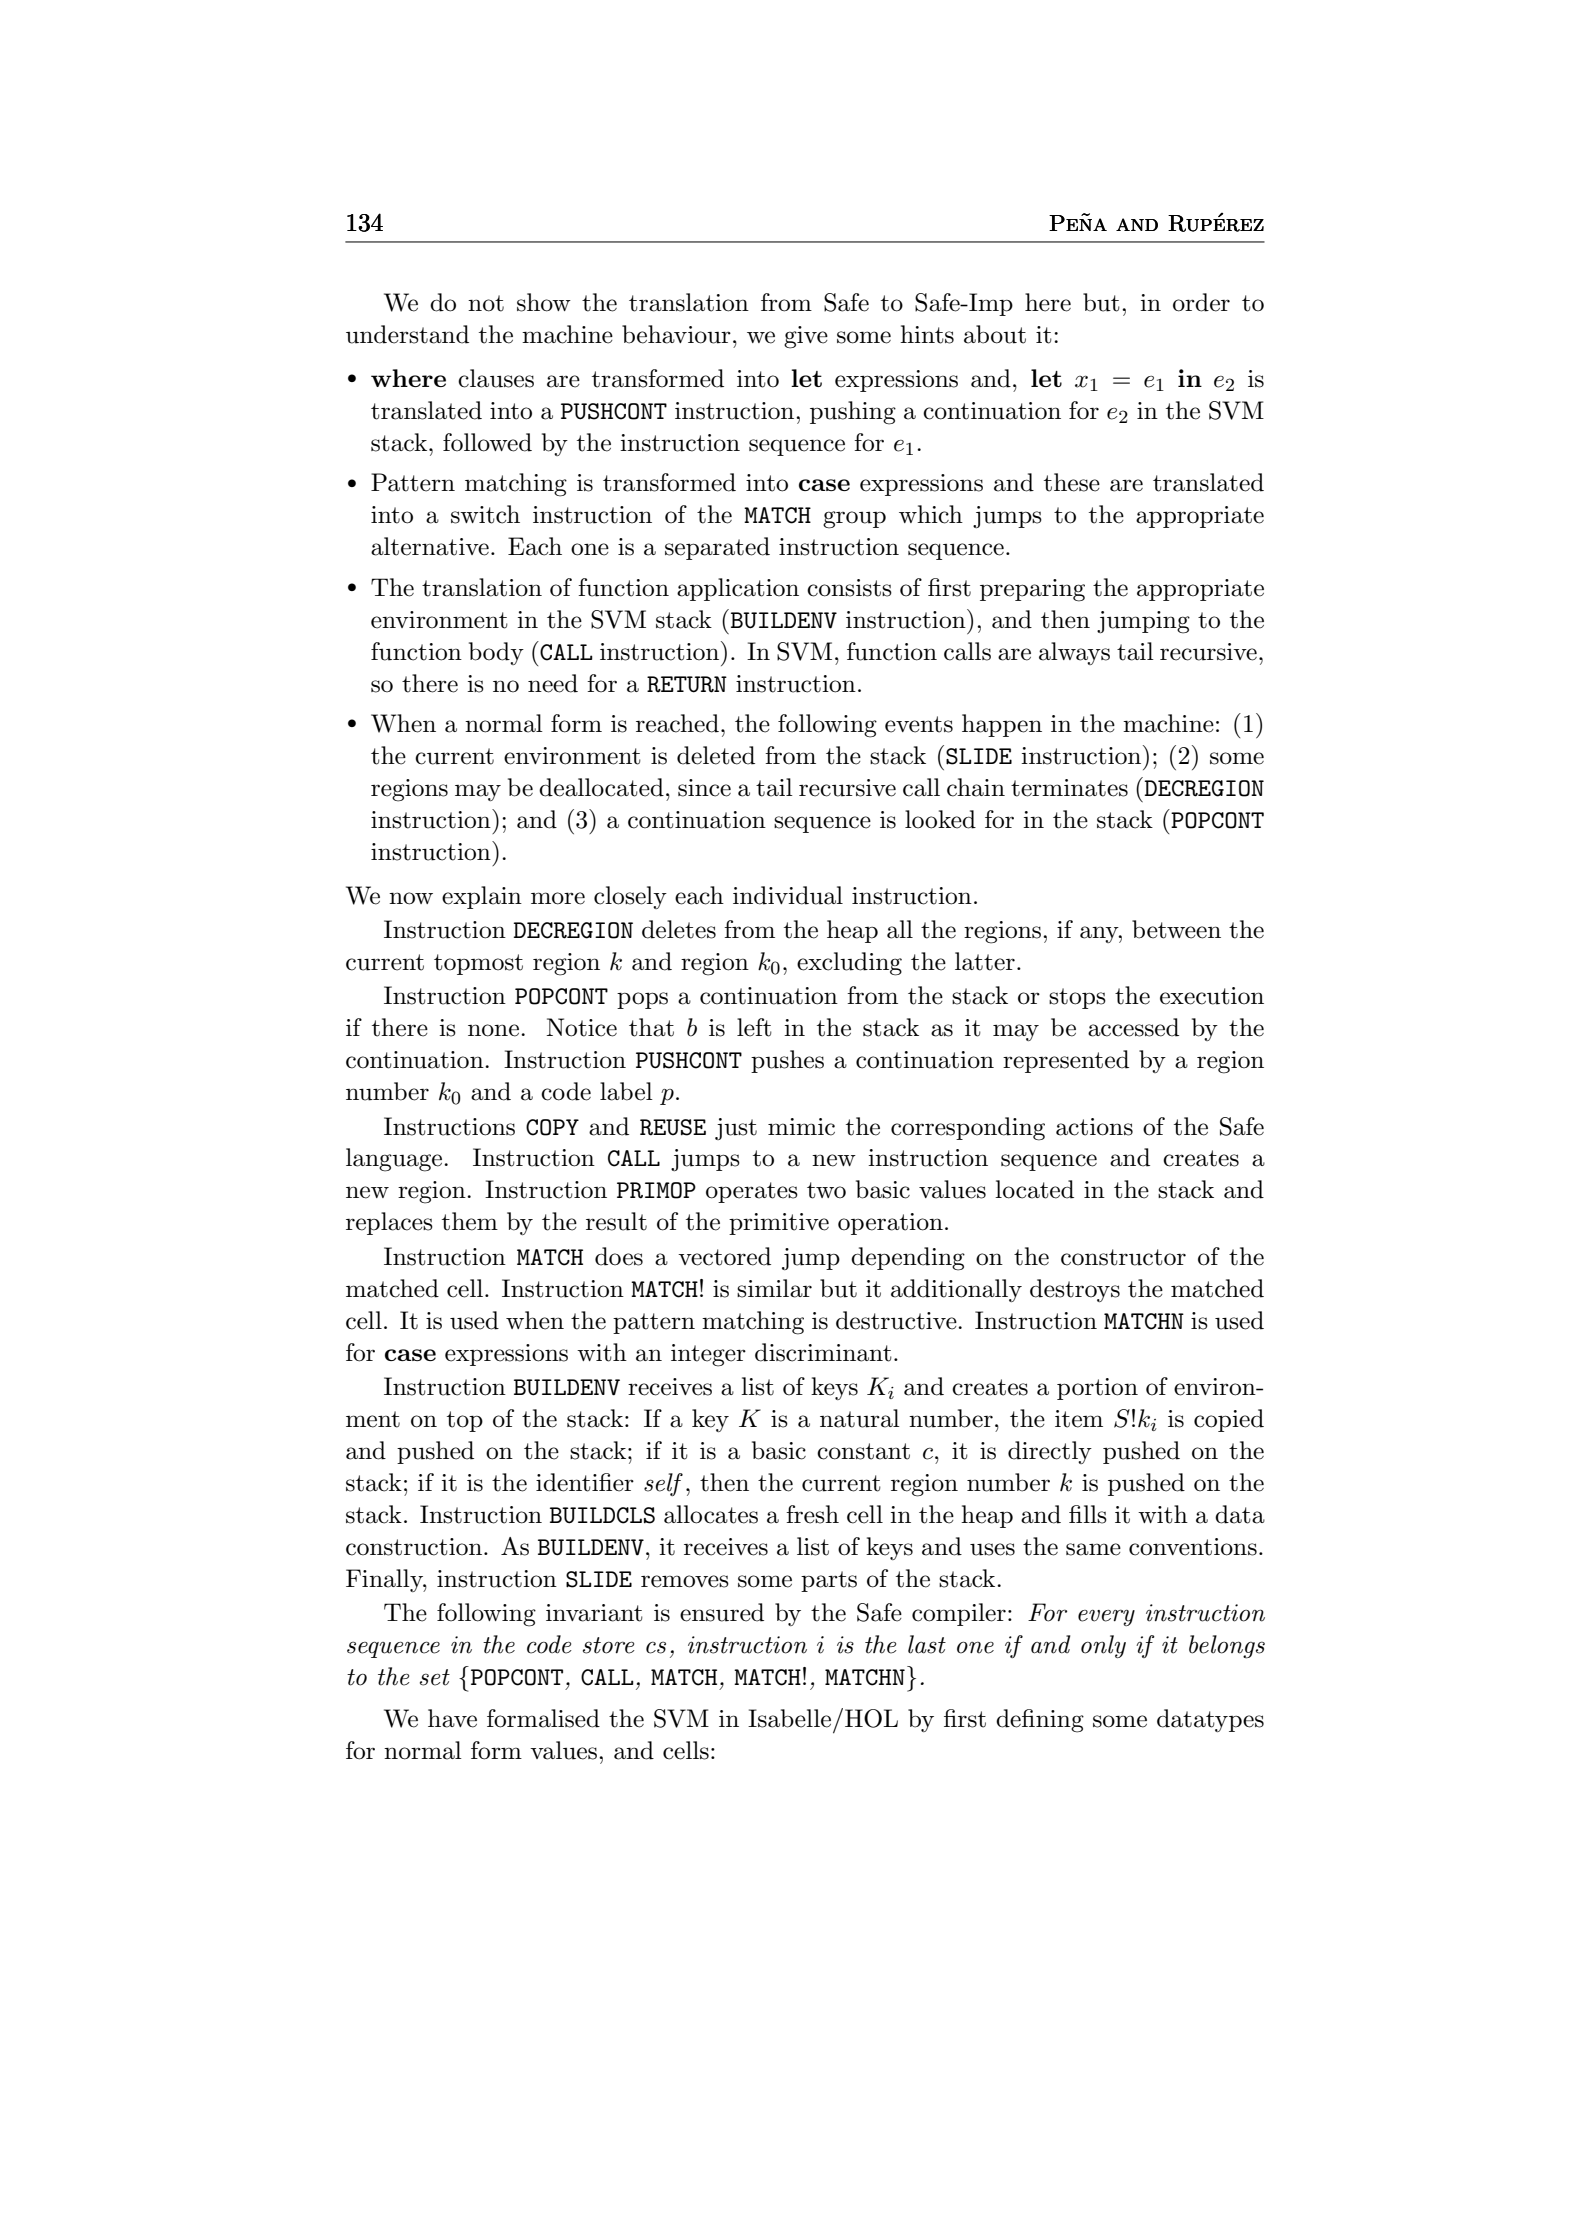  What do you see at coordinates (849, 588) in the screenshot?
I see `consists` at bounding box center [849, 588].
